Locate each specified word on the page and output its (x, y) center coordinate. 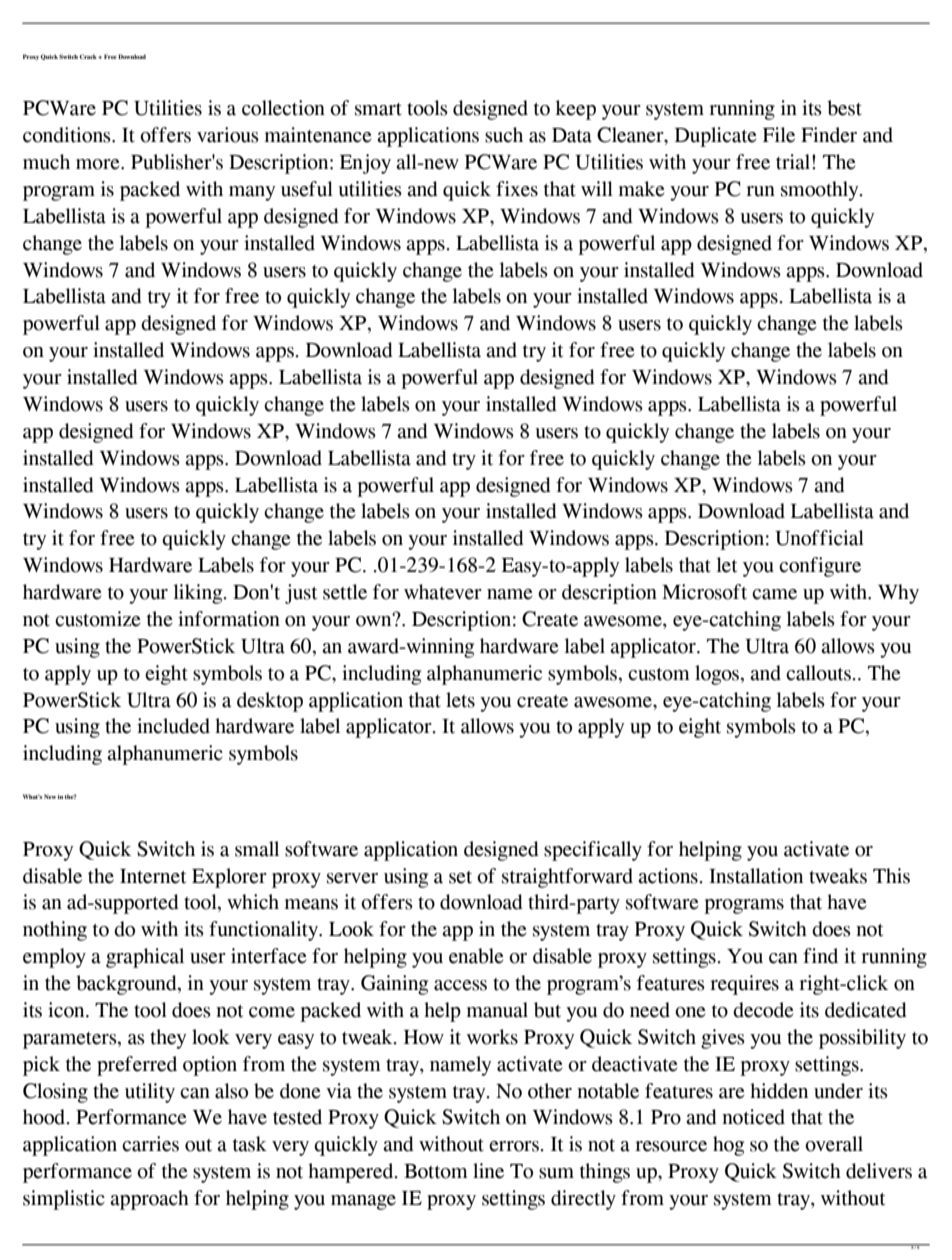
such (504, 135)
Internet (153, 876)
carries (150, 1144)
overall (834, 1144)
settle (345, 592)
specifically (593, 851)
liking (199, 594)
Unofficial (819, 538)
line (488, 1171)
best (844, 108)
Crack (89, 56)
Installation (756, 876)
